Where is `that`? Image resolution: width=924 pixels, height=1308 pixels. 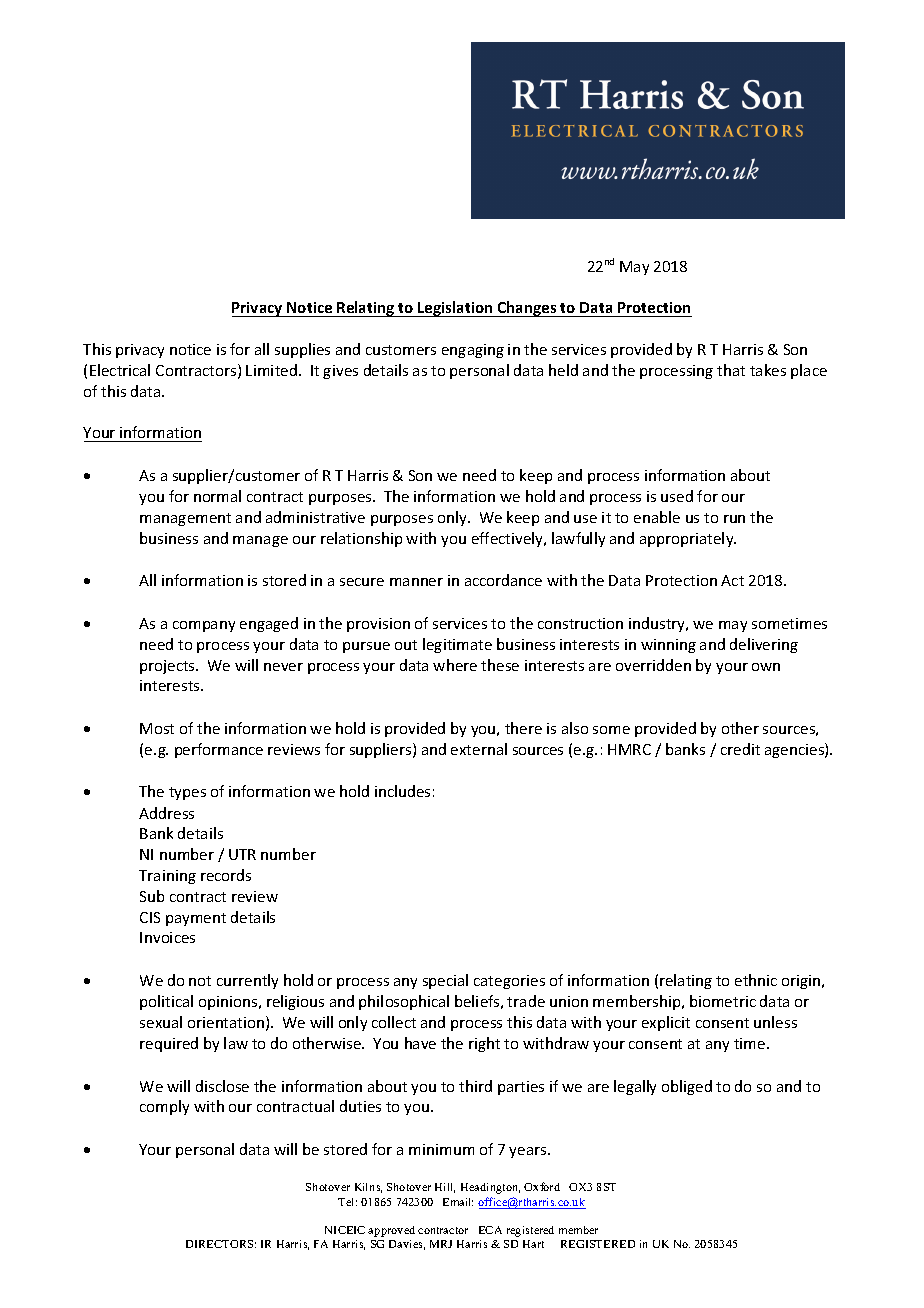
that is located at coordinates (731, 370).
